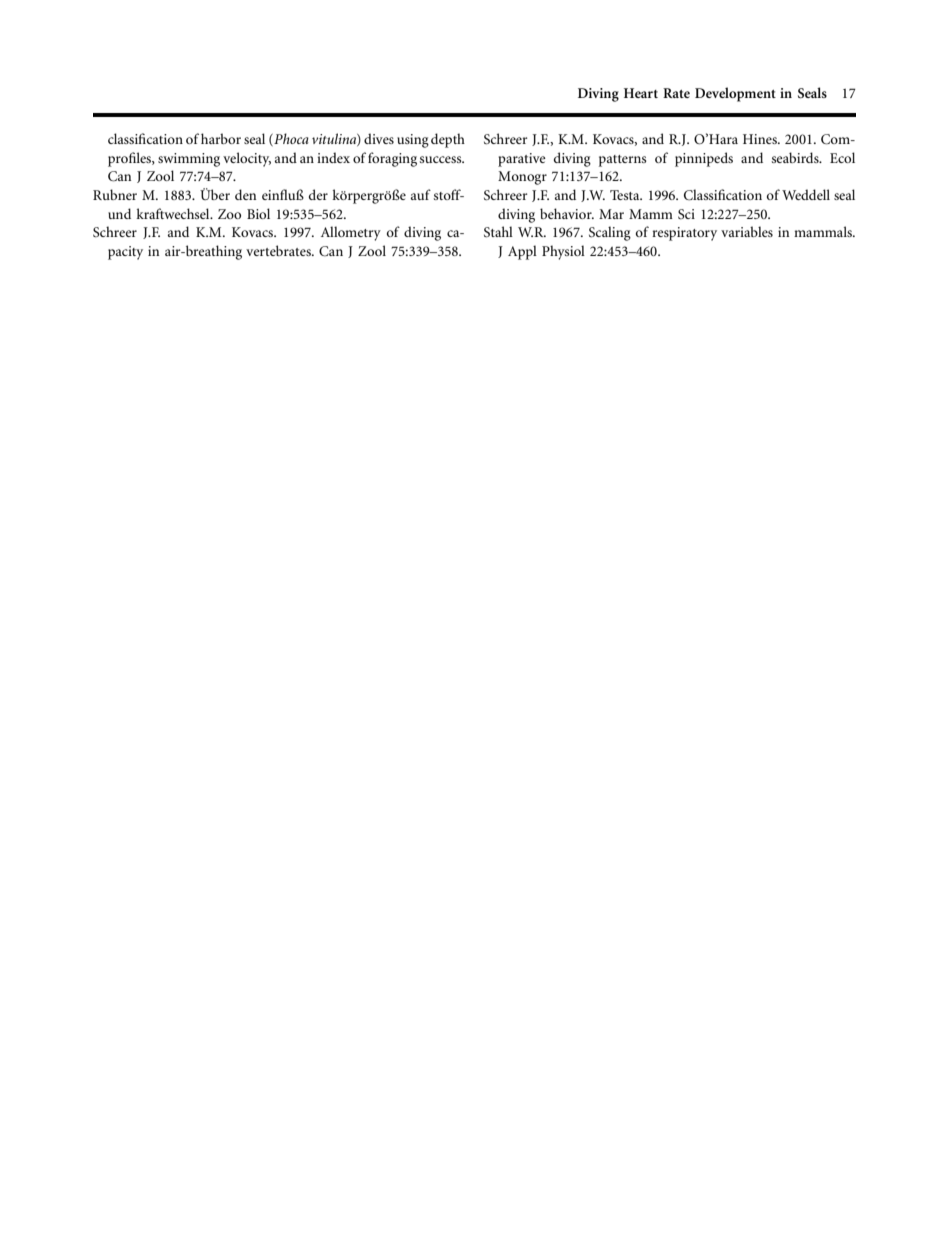 The height and width of the screenshot is (1233, 952). I want to click on behavior, so click(567, 213).
